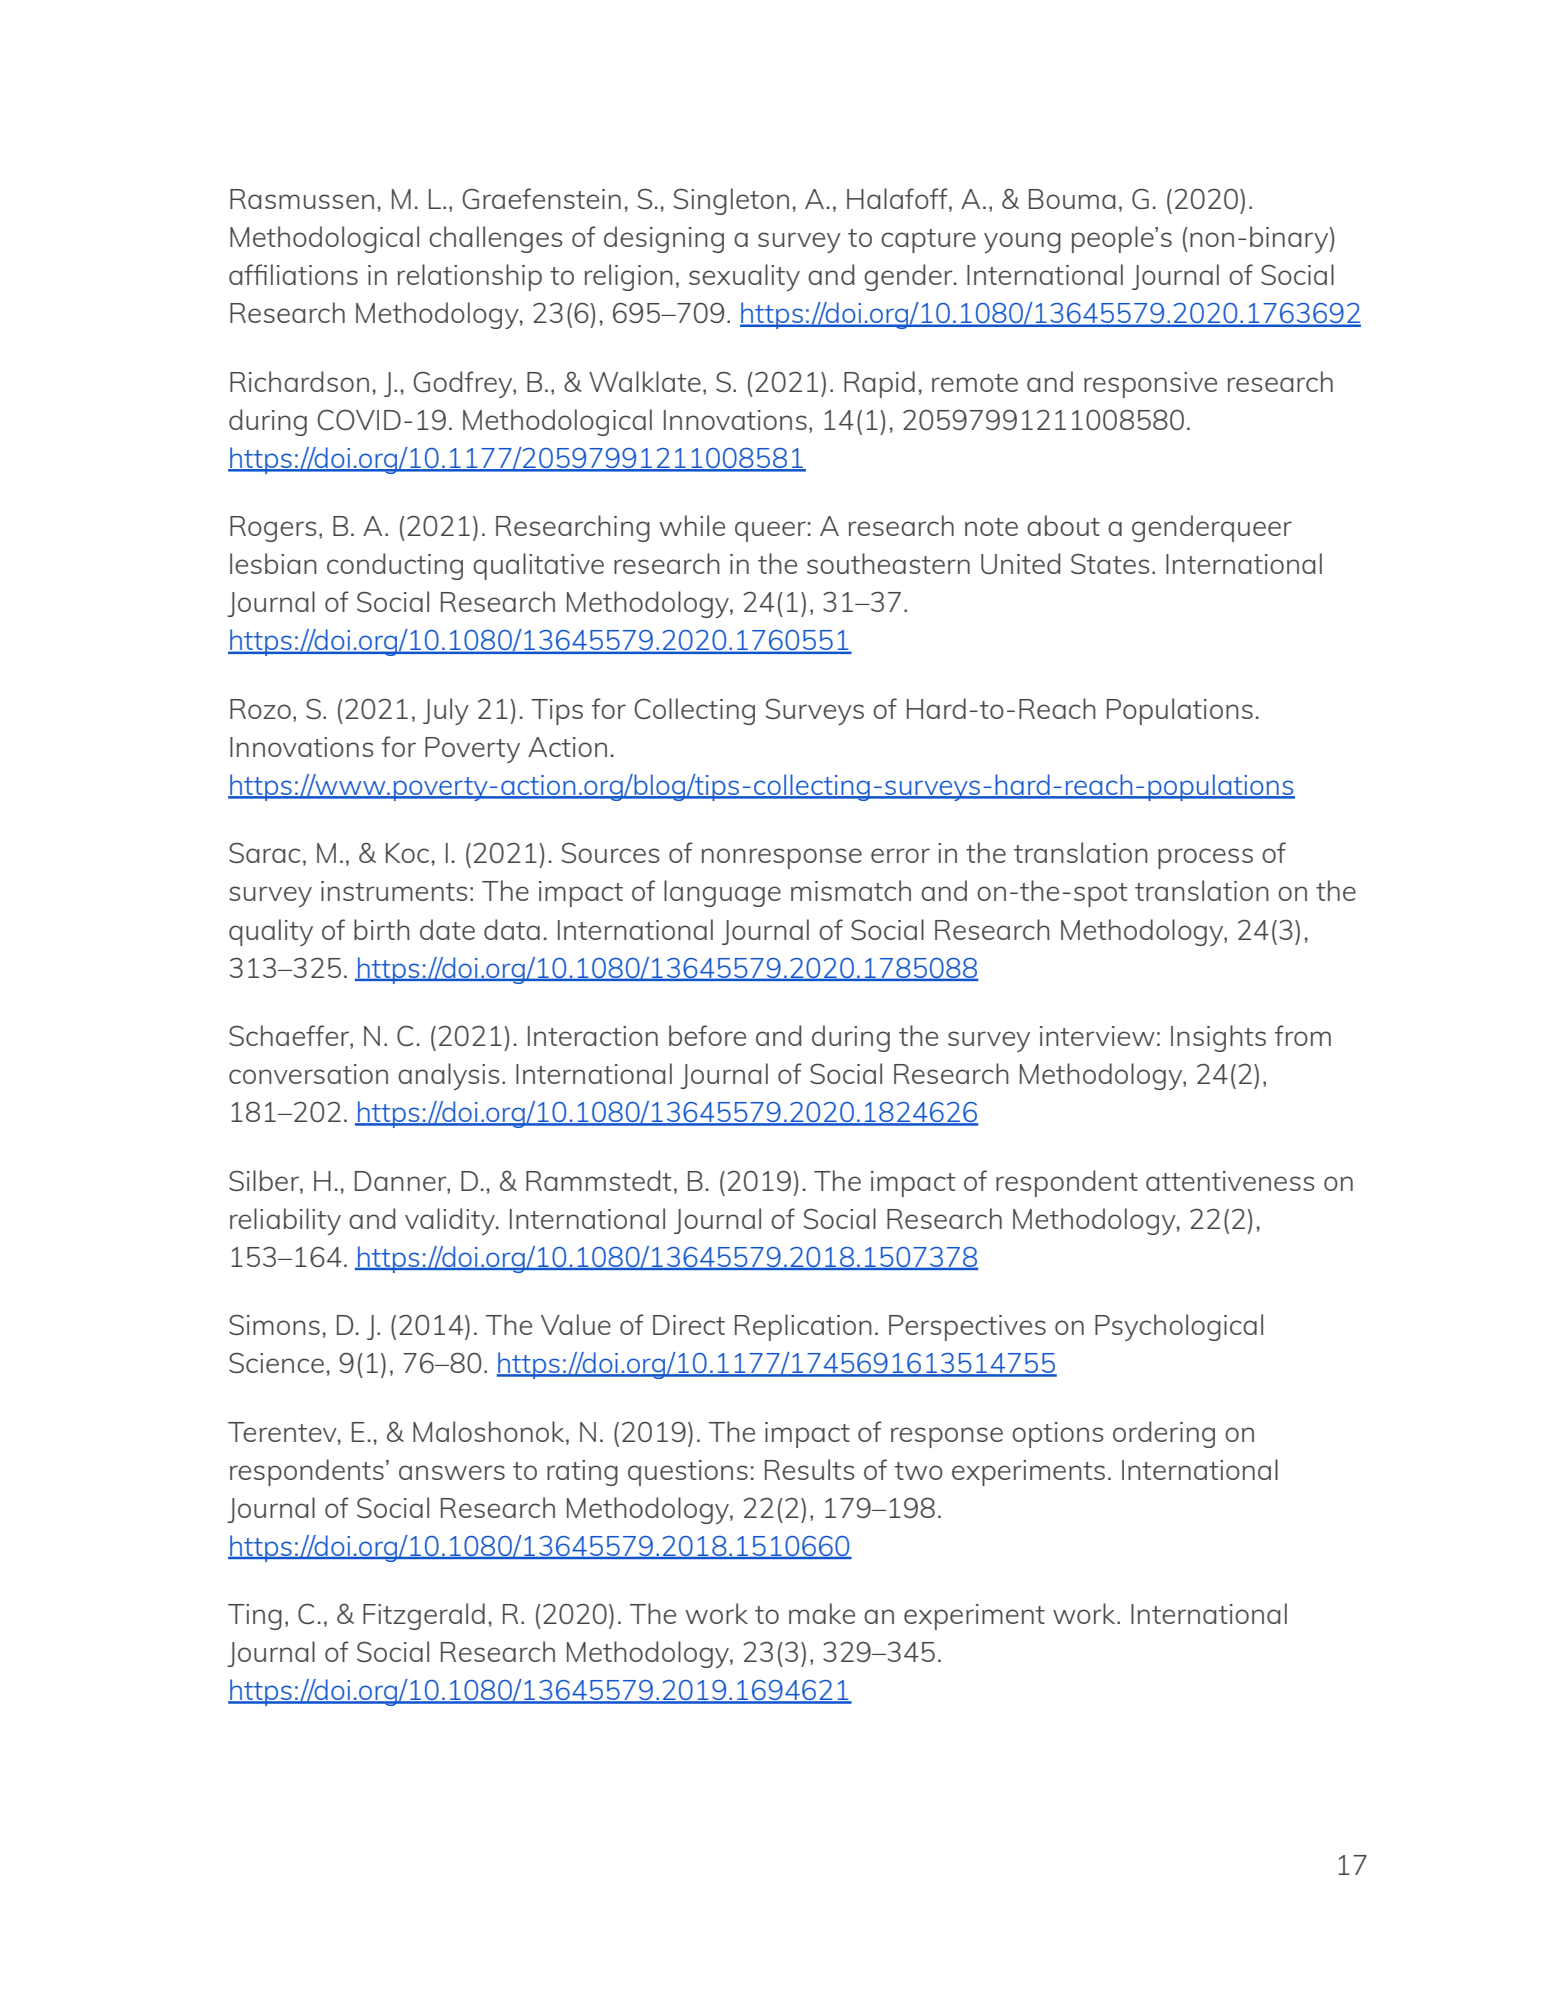  What do you see at coordinates (1110, 563) in the screenshot?
I see `States` at bounding box center [1110, 563].
